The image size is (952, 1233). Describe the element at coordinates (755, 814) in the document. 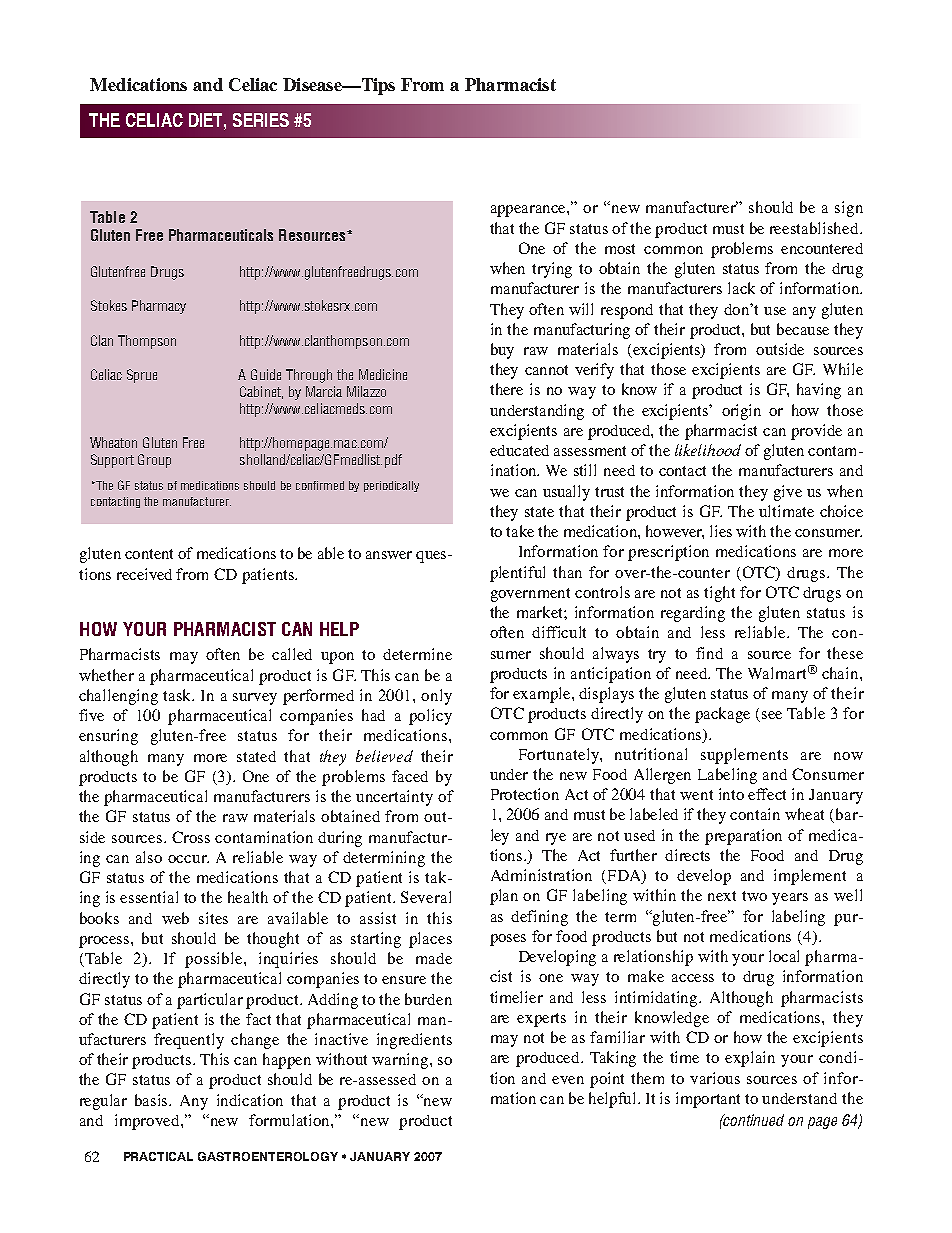

I see `contain` at that location.
